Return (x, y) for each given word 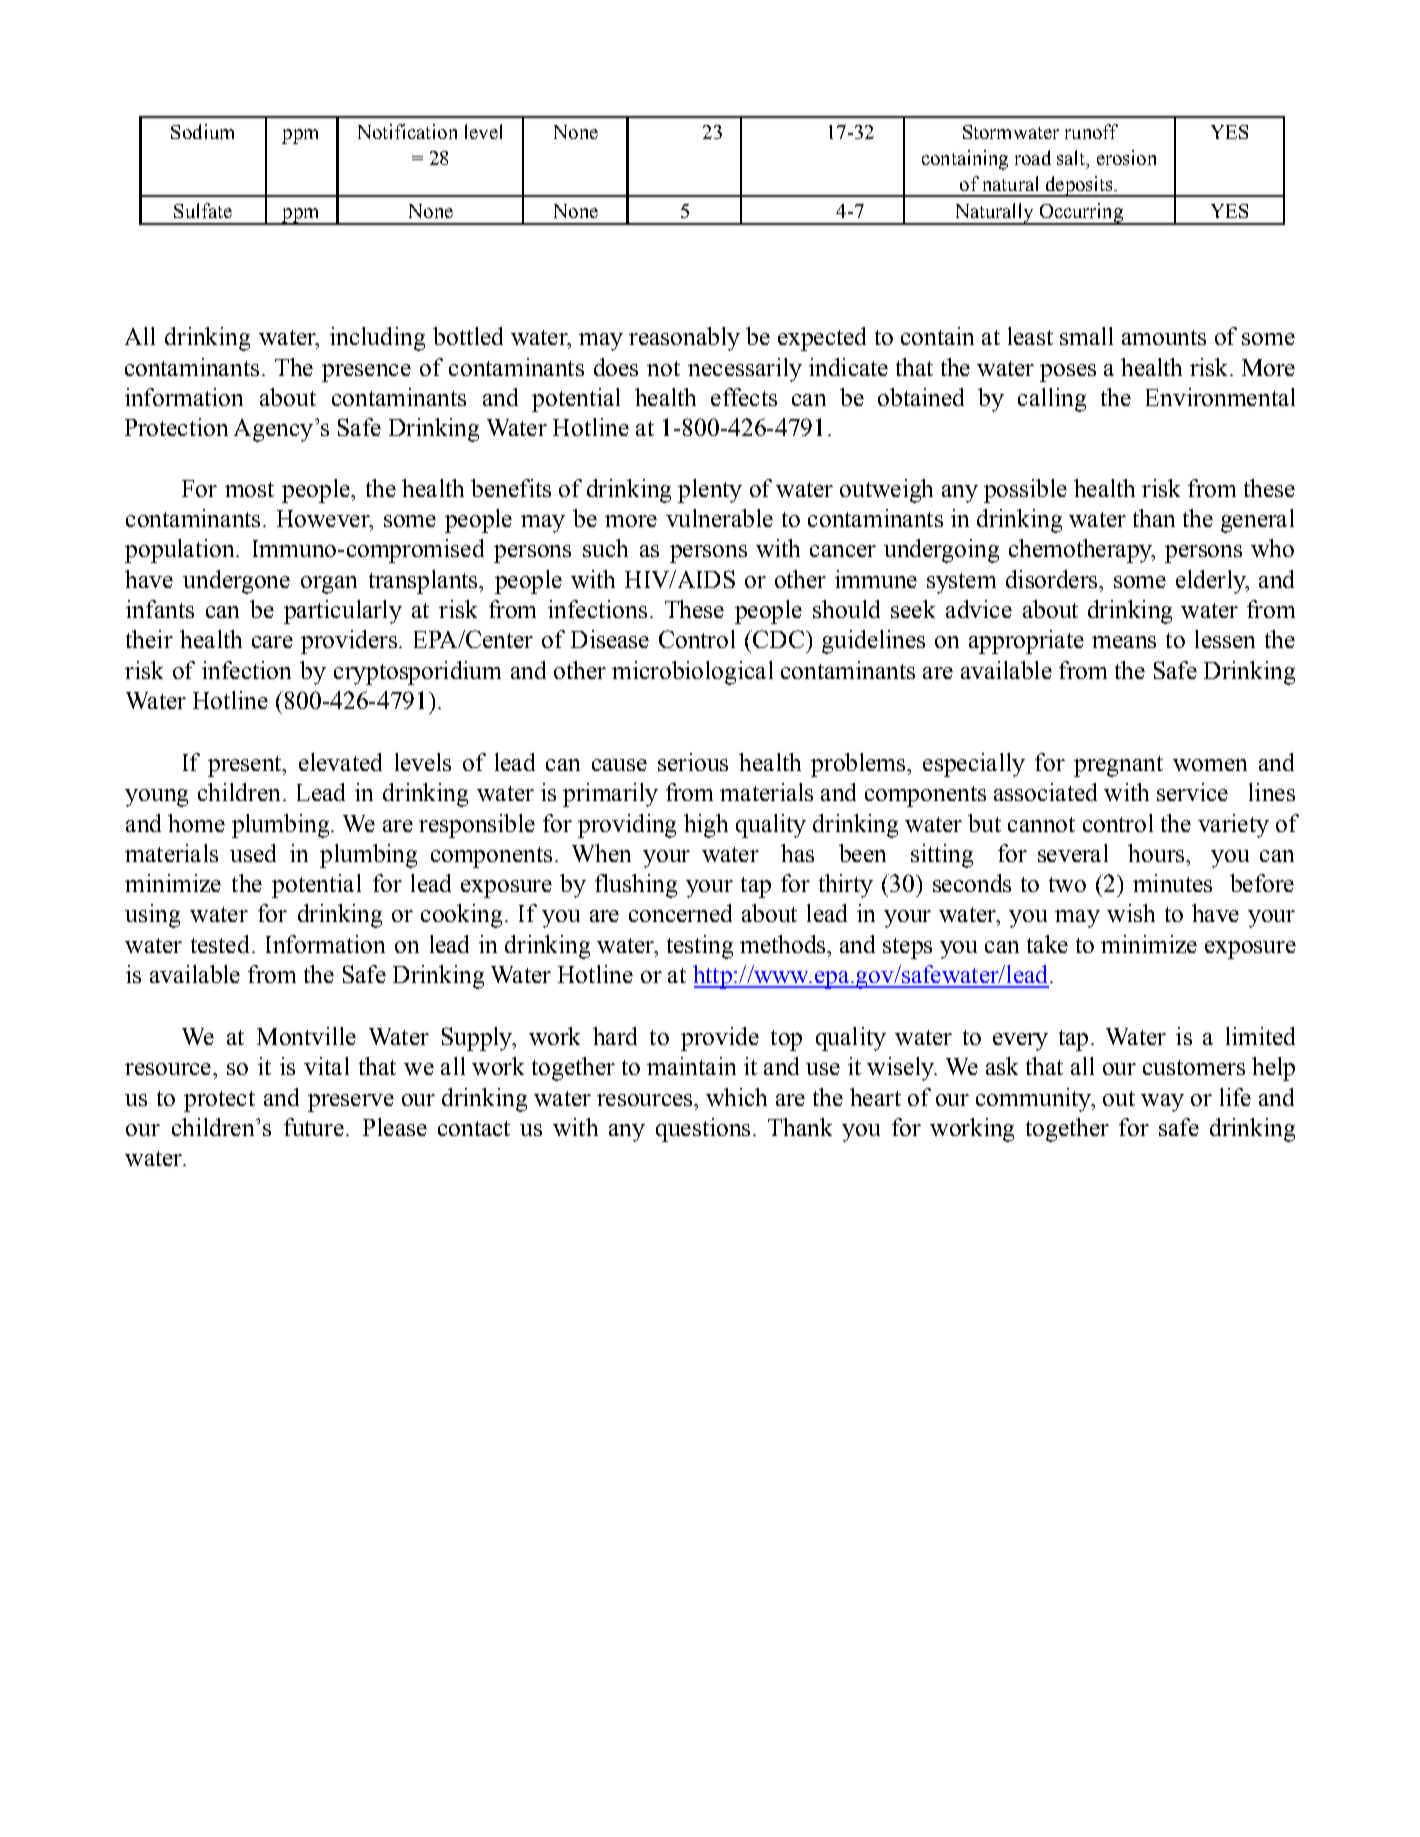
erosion (1126, 157)
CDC (777, 639)
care (272, 642)
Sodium (202, 131)
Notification (407, 131)
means (1124, 642)
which (736, 1097)
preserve (351, 1103)
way (1162, 1103)
